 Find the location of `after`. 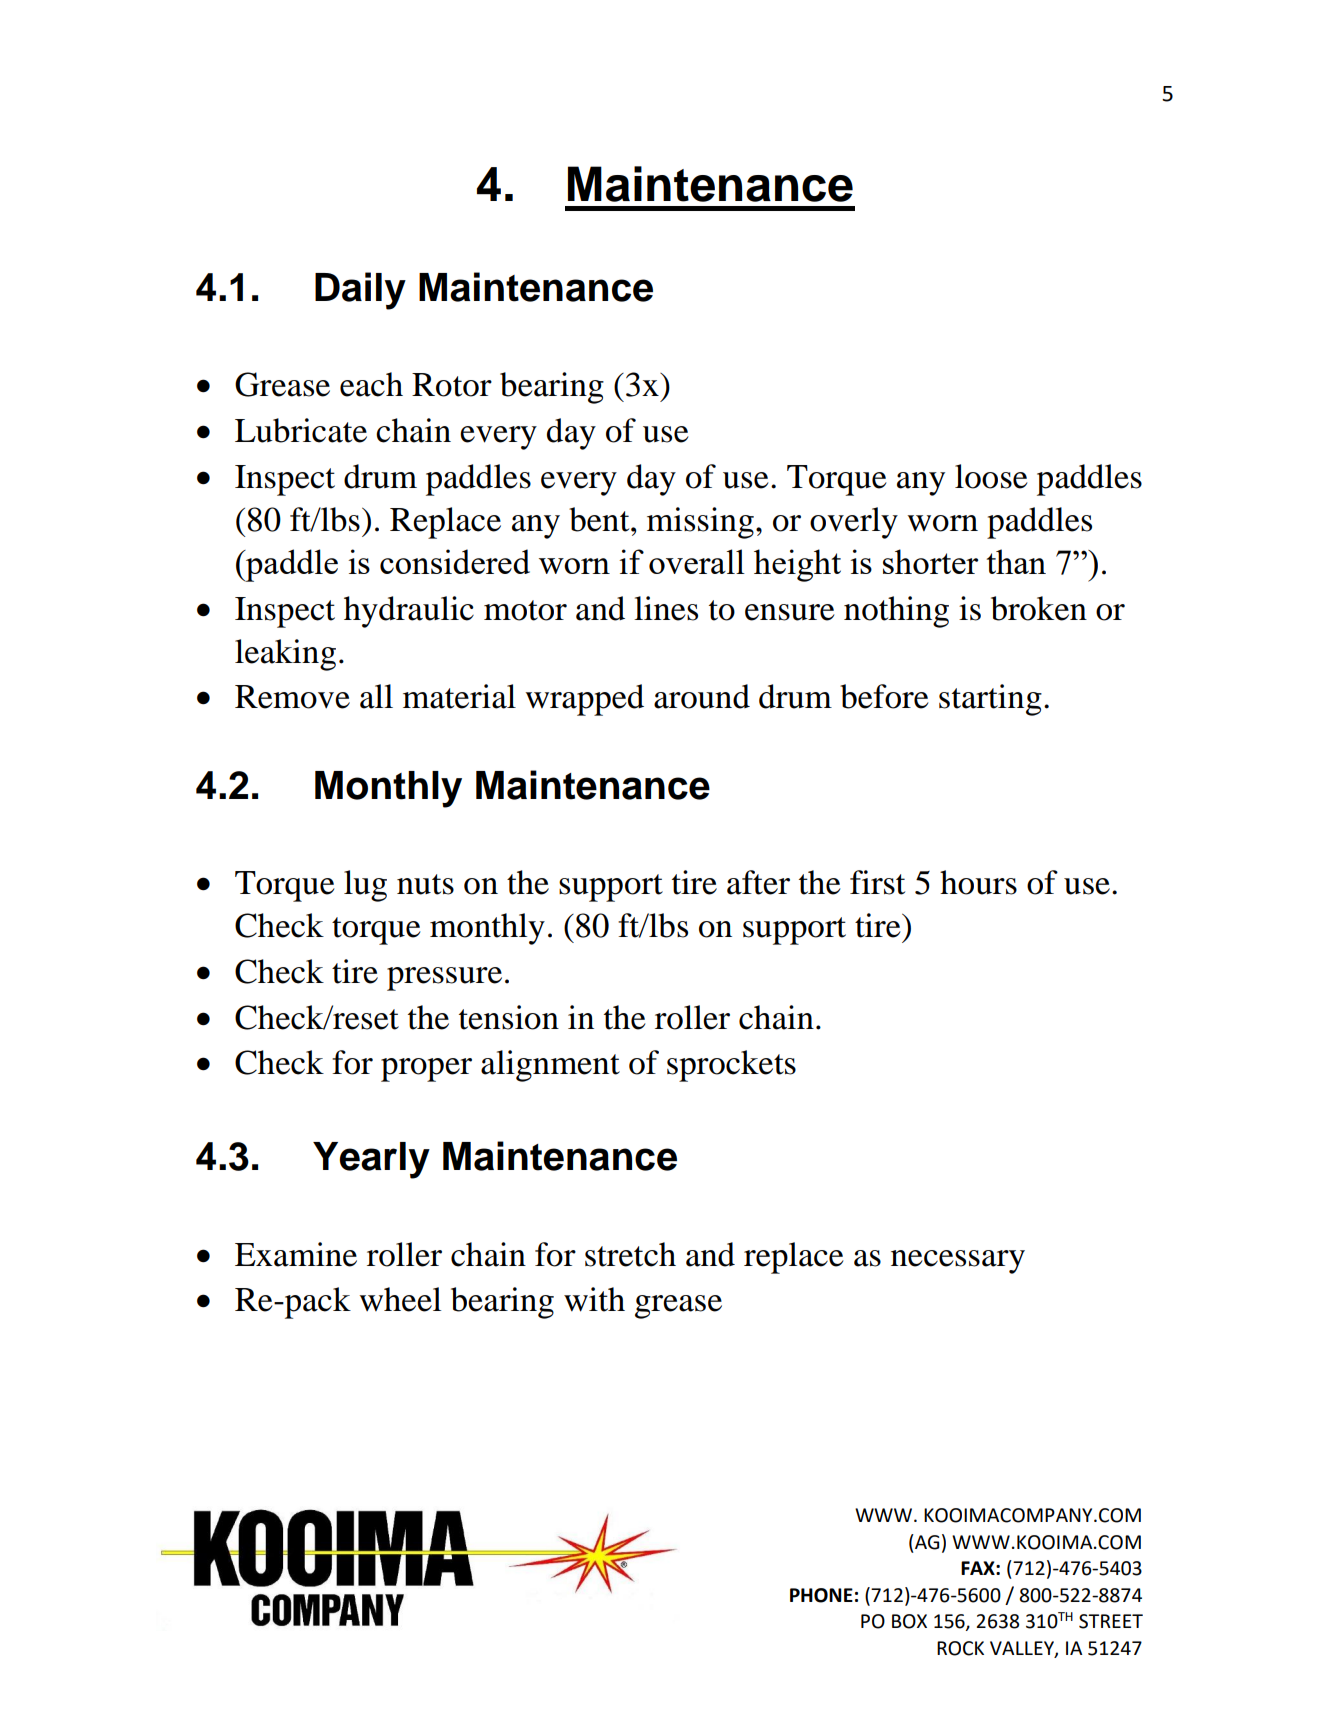

after is located at coordinates (758, 882).
